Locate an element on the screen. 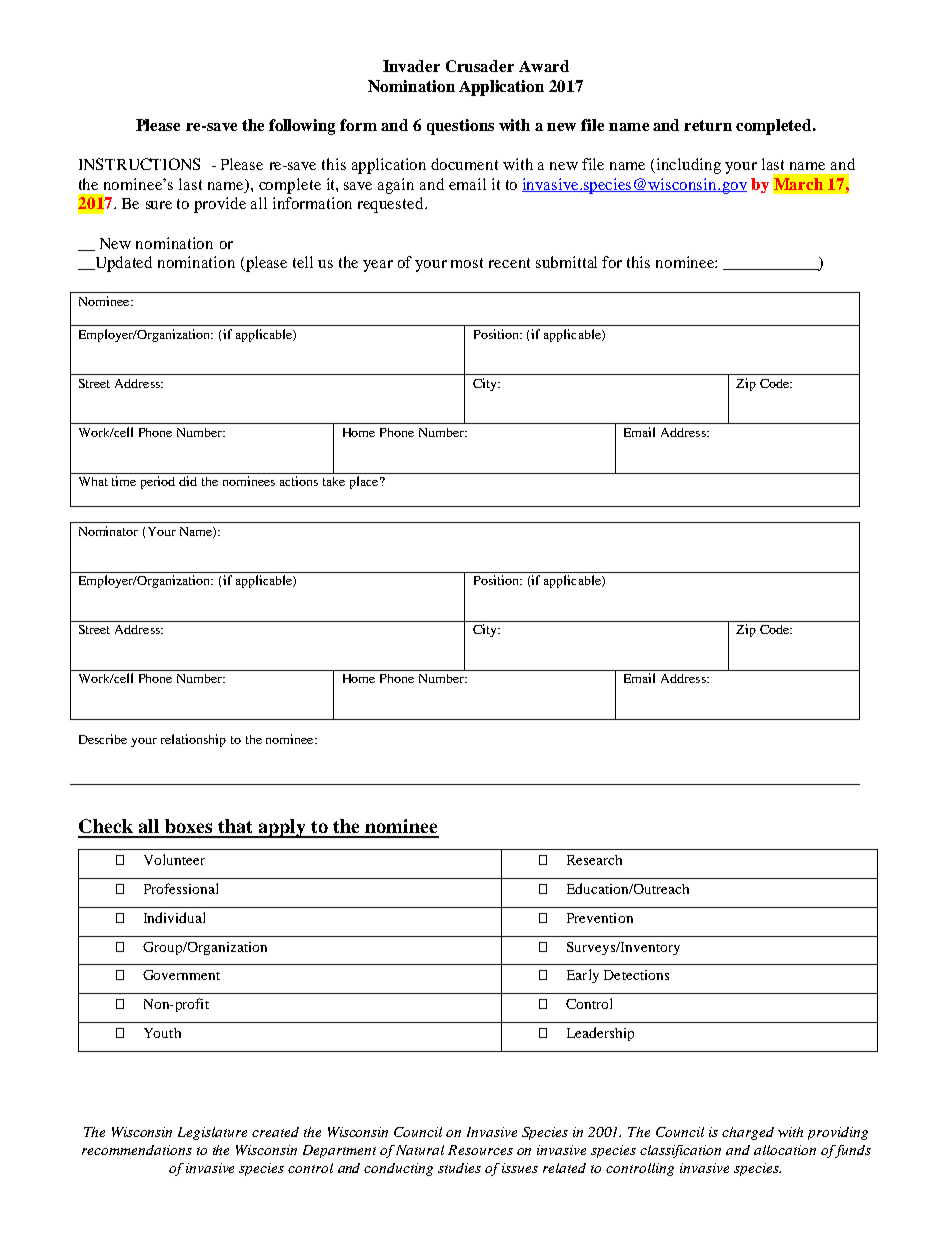 The image size is (952, 1233). INSTRUCTIONS is located at coordinates (139, 164).
